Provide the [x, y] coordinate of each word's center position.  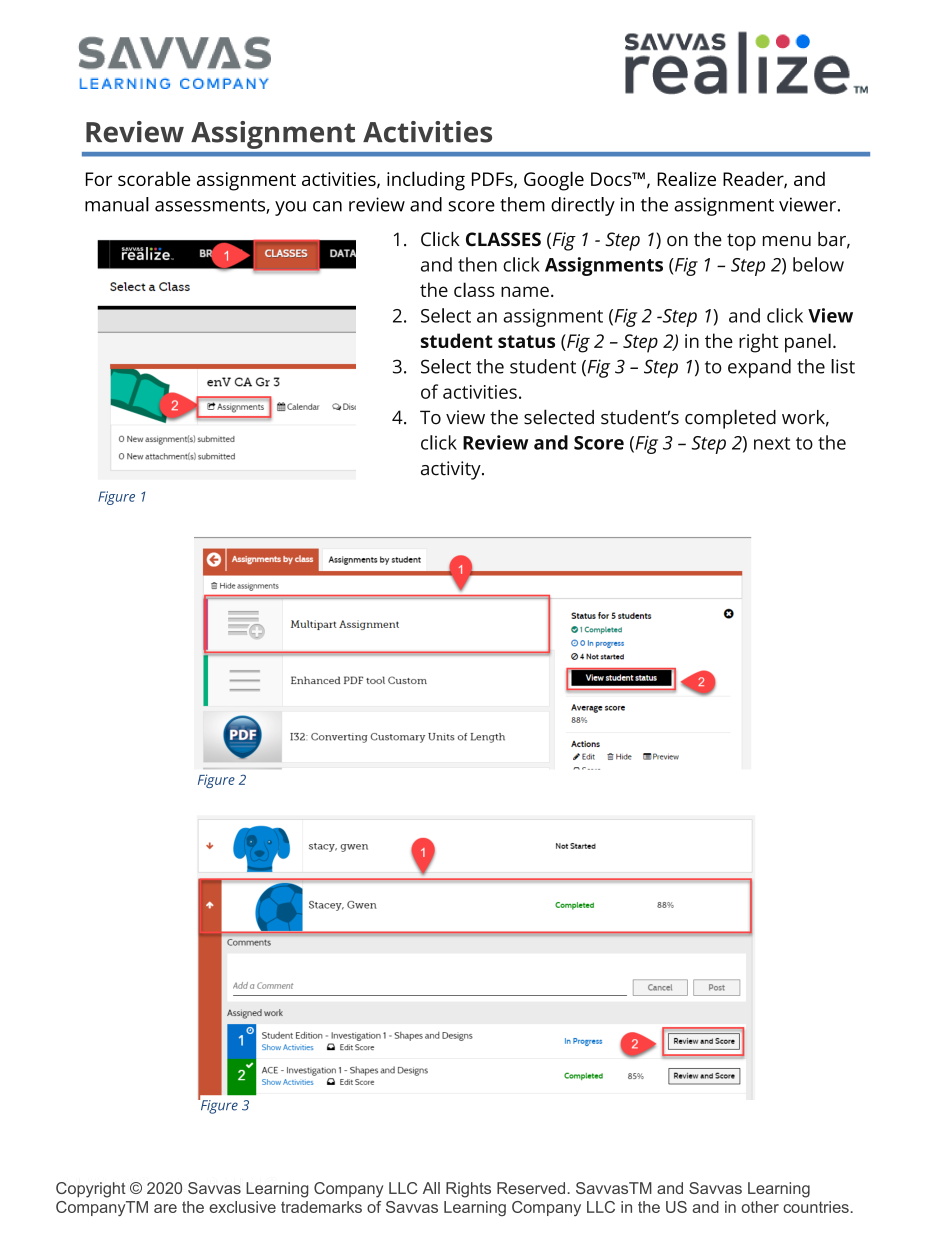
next [772, 443]
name [525, 291]
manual [117, 204]
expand [759, 368]
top [741, 242]
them [522, 204]
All [431, 1188]
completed [730, 419]
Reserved [531, 1188]
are [165, 1208]
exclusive [242, 1207]
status [526, 341]
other [760, 1207]
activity [452, 470]
